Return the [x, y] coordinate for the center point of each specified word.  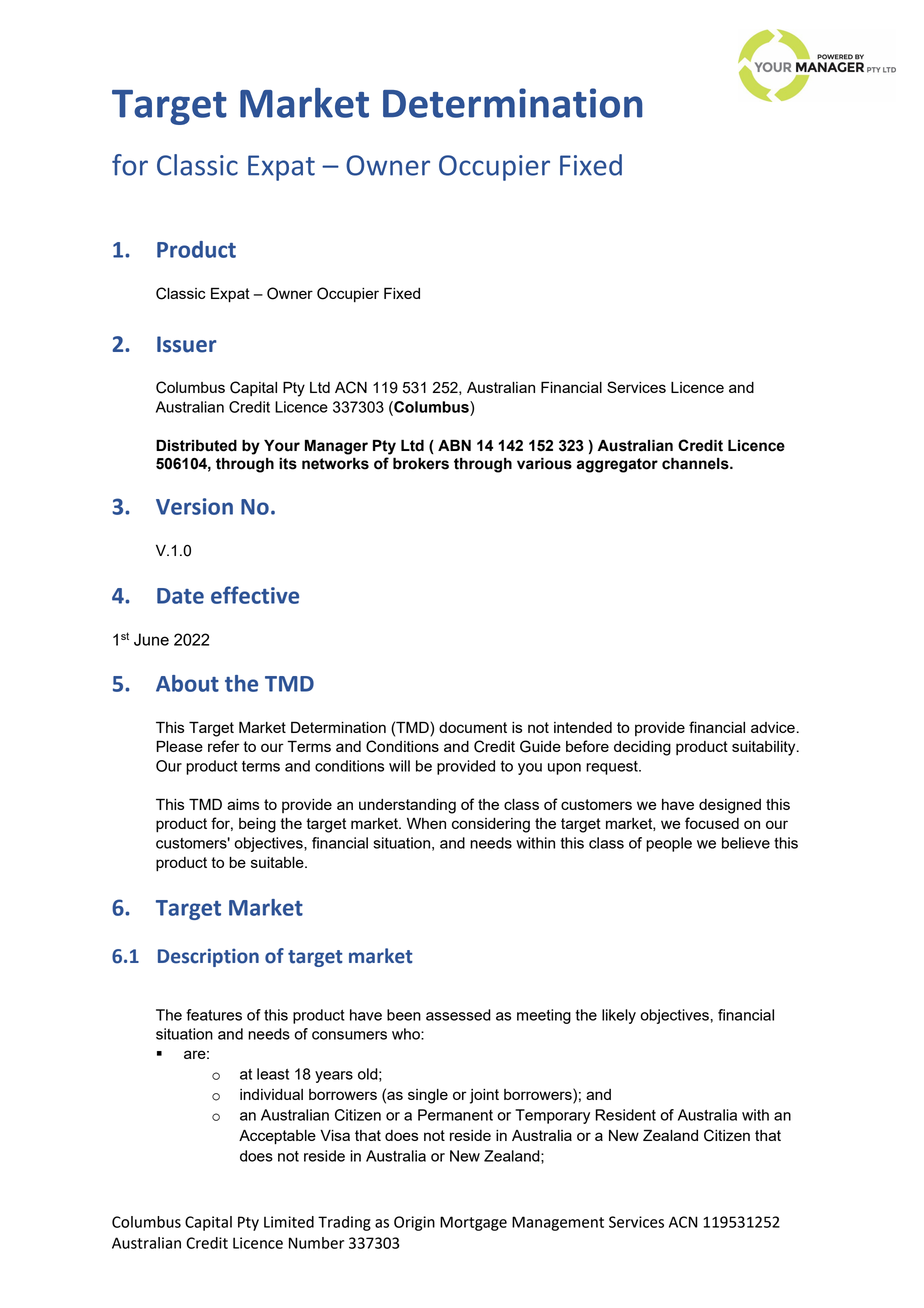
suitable [278, 862]
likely [619, 1016]
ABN [454, 445]
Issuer [187, 344]
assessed [458, 1015]
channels [696, 463]
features [214, 1015]
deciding [642, 748]
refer [224, 746]
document [473, 727]
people [669, 844]
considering [491, 825]
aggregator [617, 465]
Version [194, 506]
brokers [421, 463]
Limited [289, 1222]
